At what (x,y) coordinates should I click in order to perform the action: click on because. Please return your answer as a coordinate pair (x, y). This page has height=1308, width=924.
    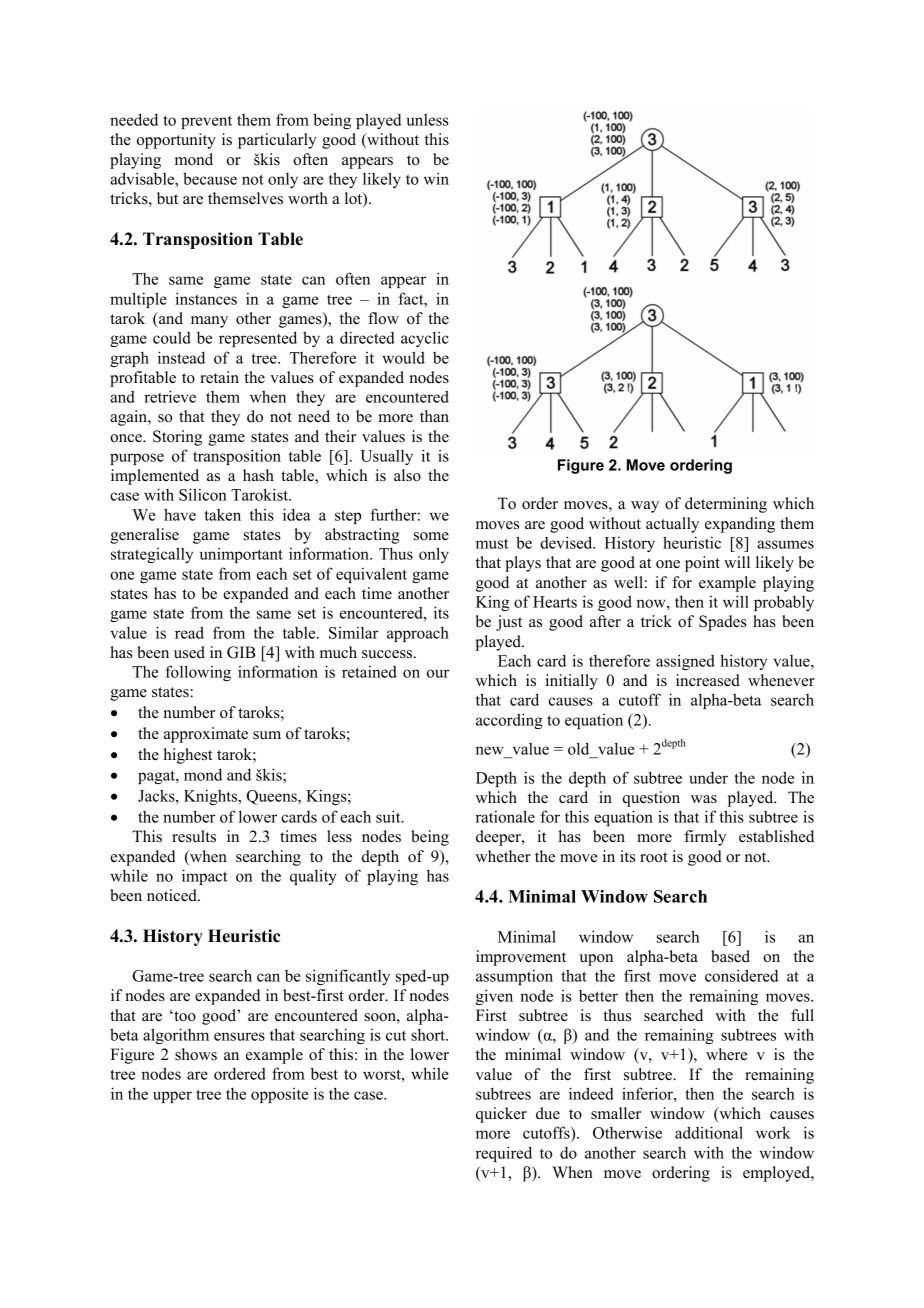
    Looking at the image, I should click on (210, 178).
